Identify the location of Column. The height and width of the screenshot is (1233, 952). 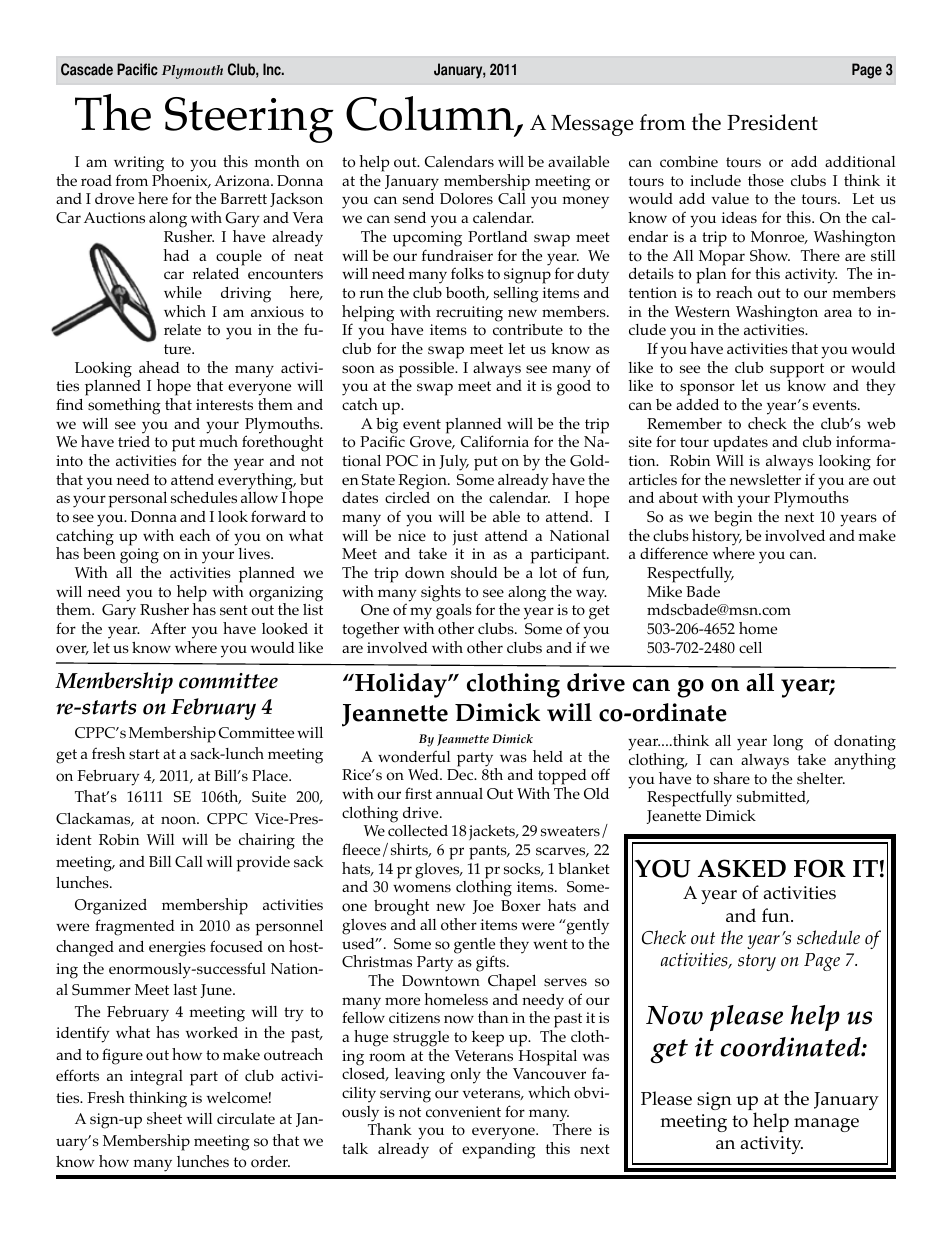
(431, 114).
